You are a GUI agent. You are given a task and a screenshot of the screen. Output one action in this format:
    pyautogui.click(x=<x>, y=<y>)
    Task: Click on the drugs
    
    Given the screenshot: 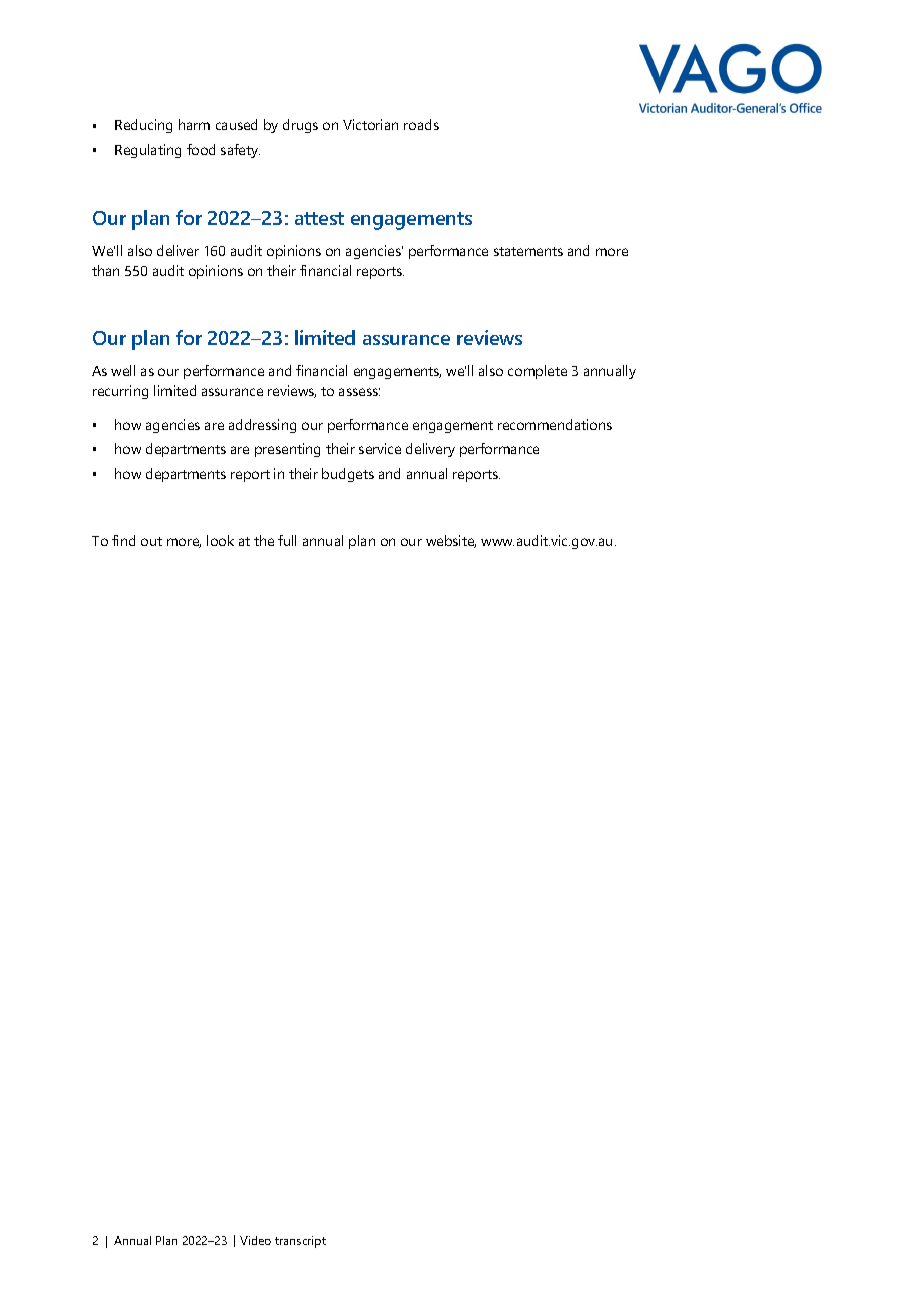 What is the action you would take?
    pyautogui.click(x=300, y=126)
